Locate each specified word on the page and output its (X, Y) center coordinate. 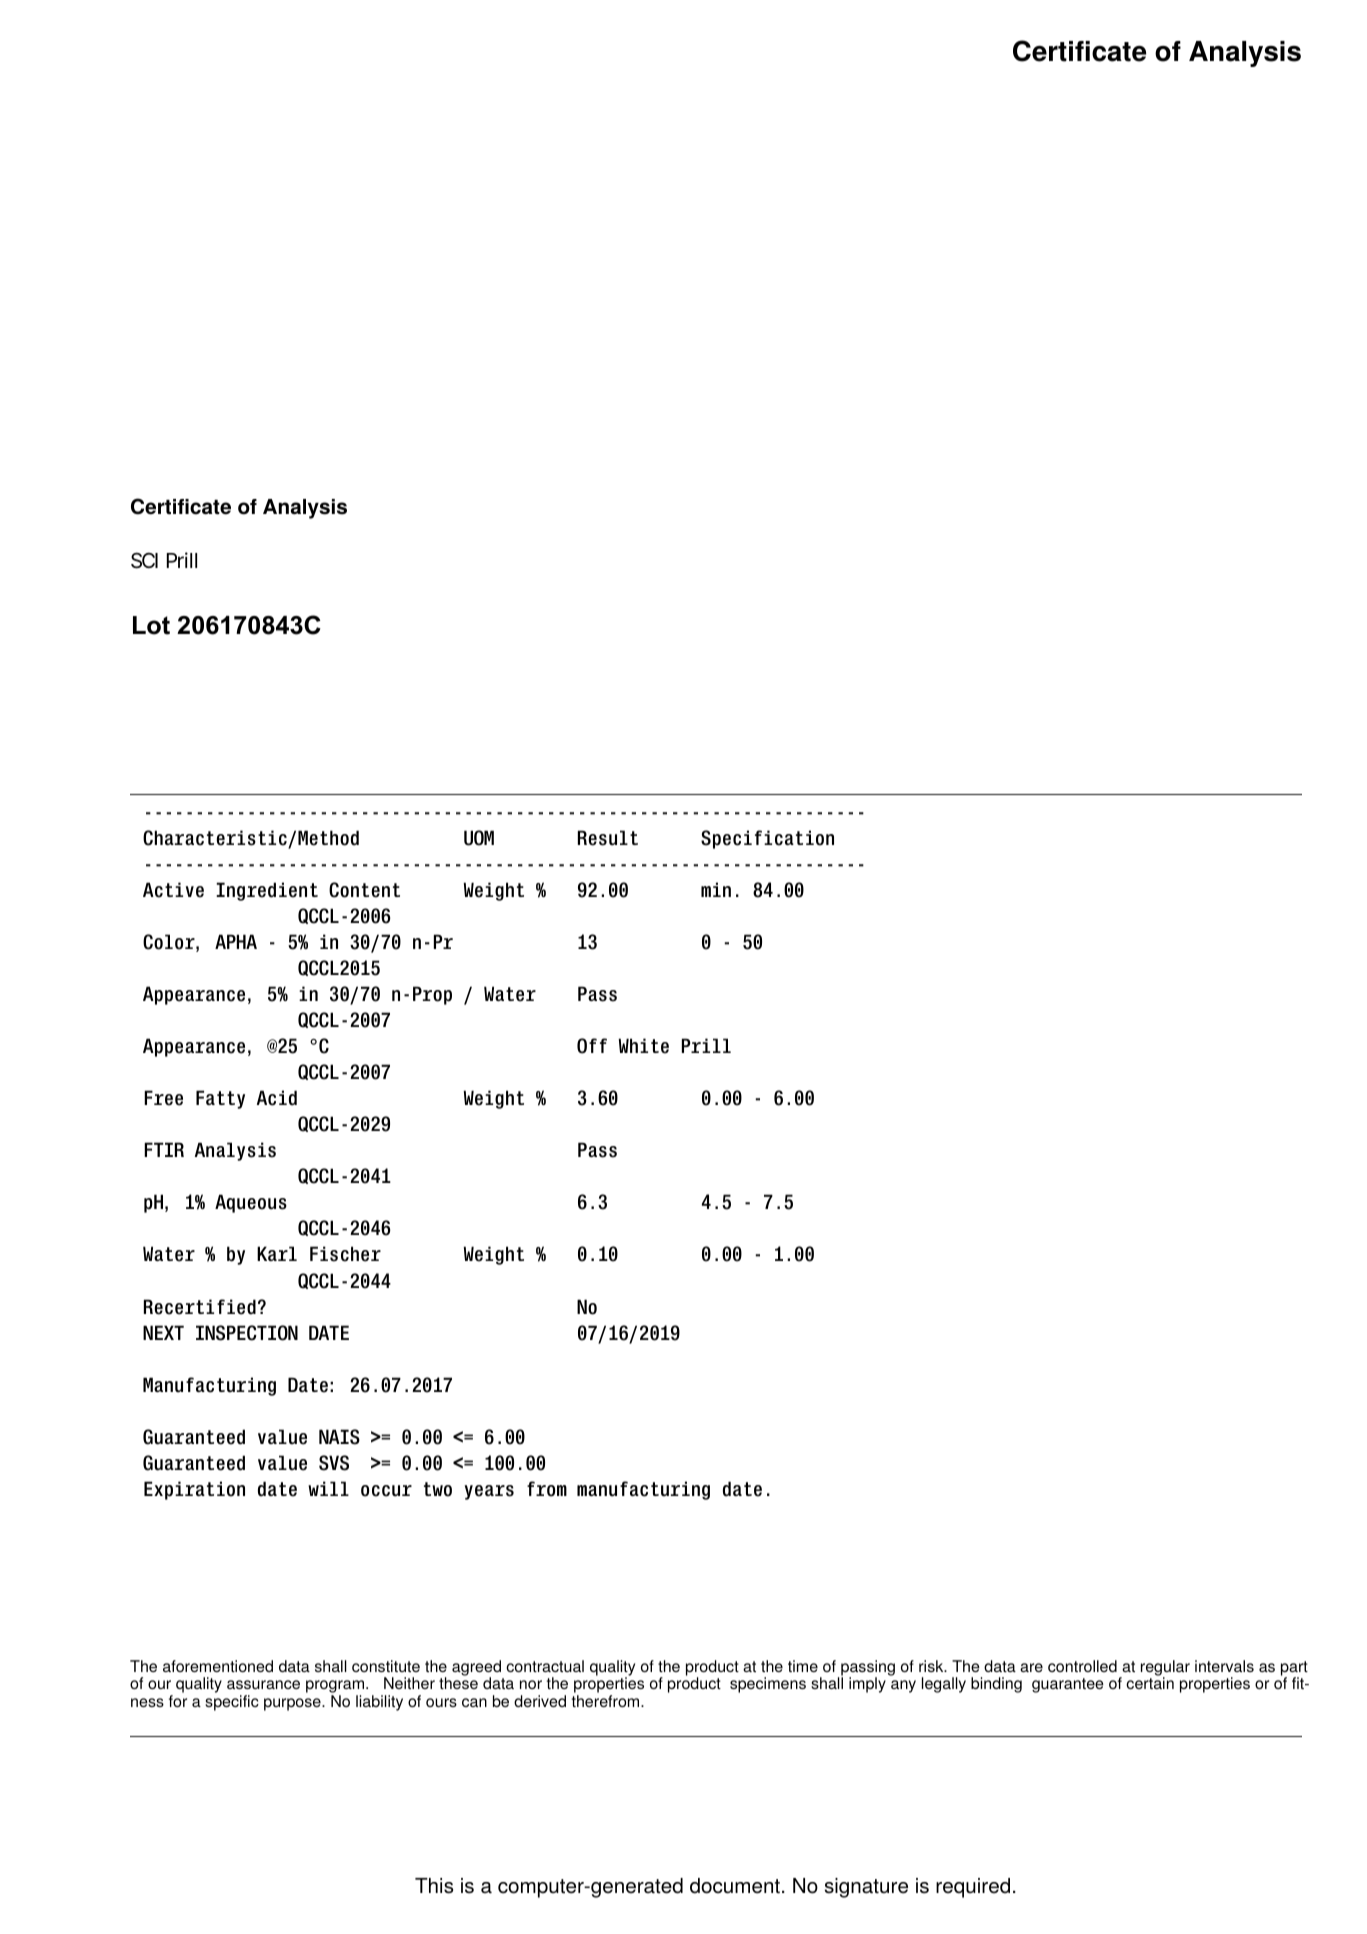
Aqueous (251, 1203)
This (434, 1886)
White (644, 1046)
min (716, 889)
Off (592, 1046)
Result (608, 838)
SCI (144, 560)
